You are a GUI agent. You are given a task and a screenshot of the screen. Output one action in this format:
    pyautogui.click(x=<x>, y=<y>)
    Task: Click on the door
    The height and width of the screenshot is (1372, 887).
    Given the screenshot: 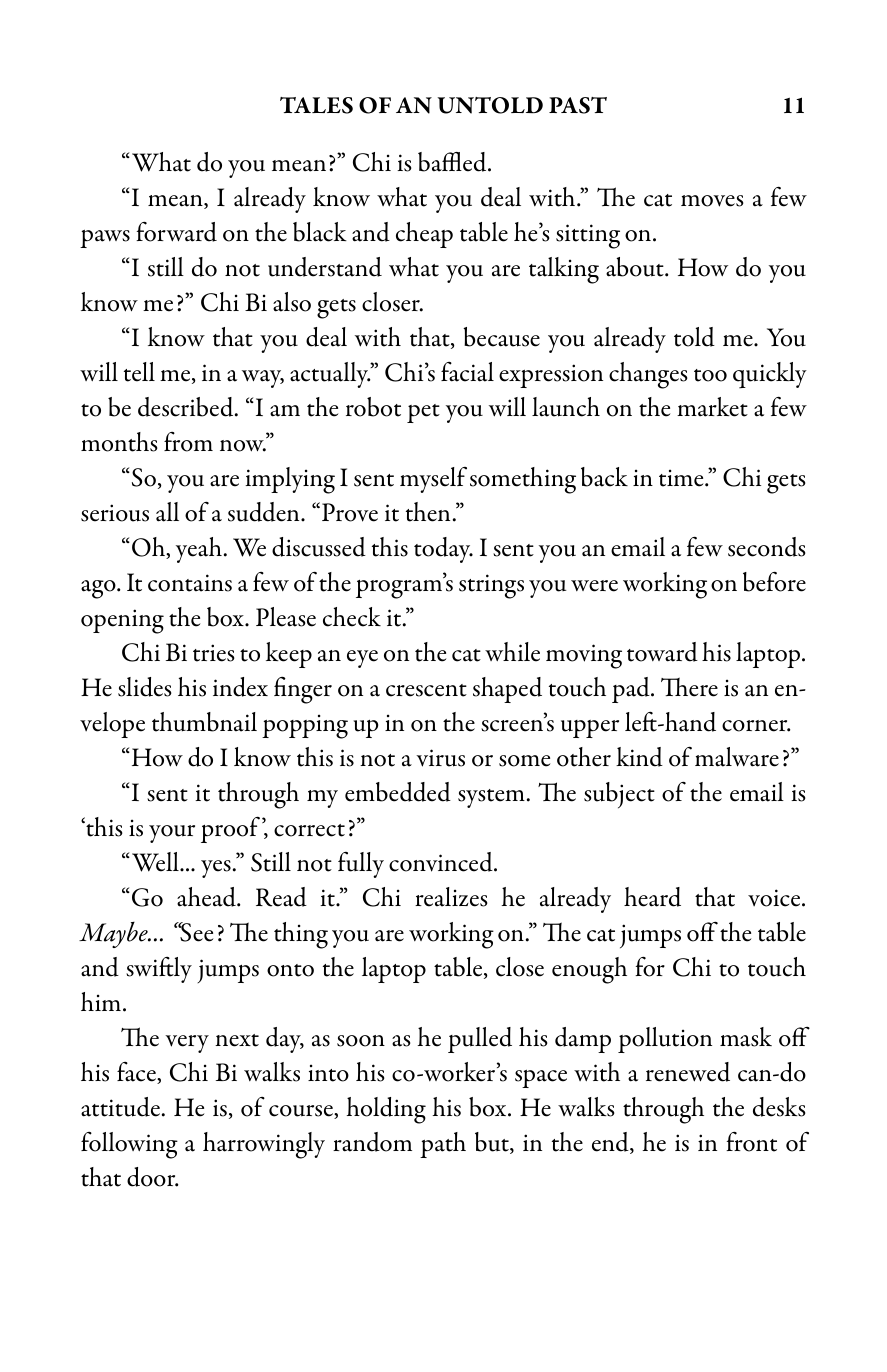 What is the action you would take?
    pyautogui.click(x=152, y=1177)
